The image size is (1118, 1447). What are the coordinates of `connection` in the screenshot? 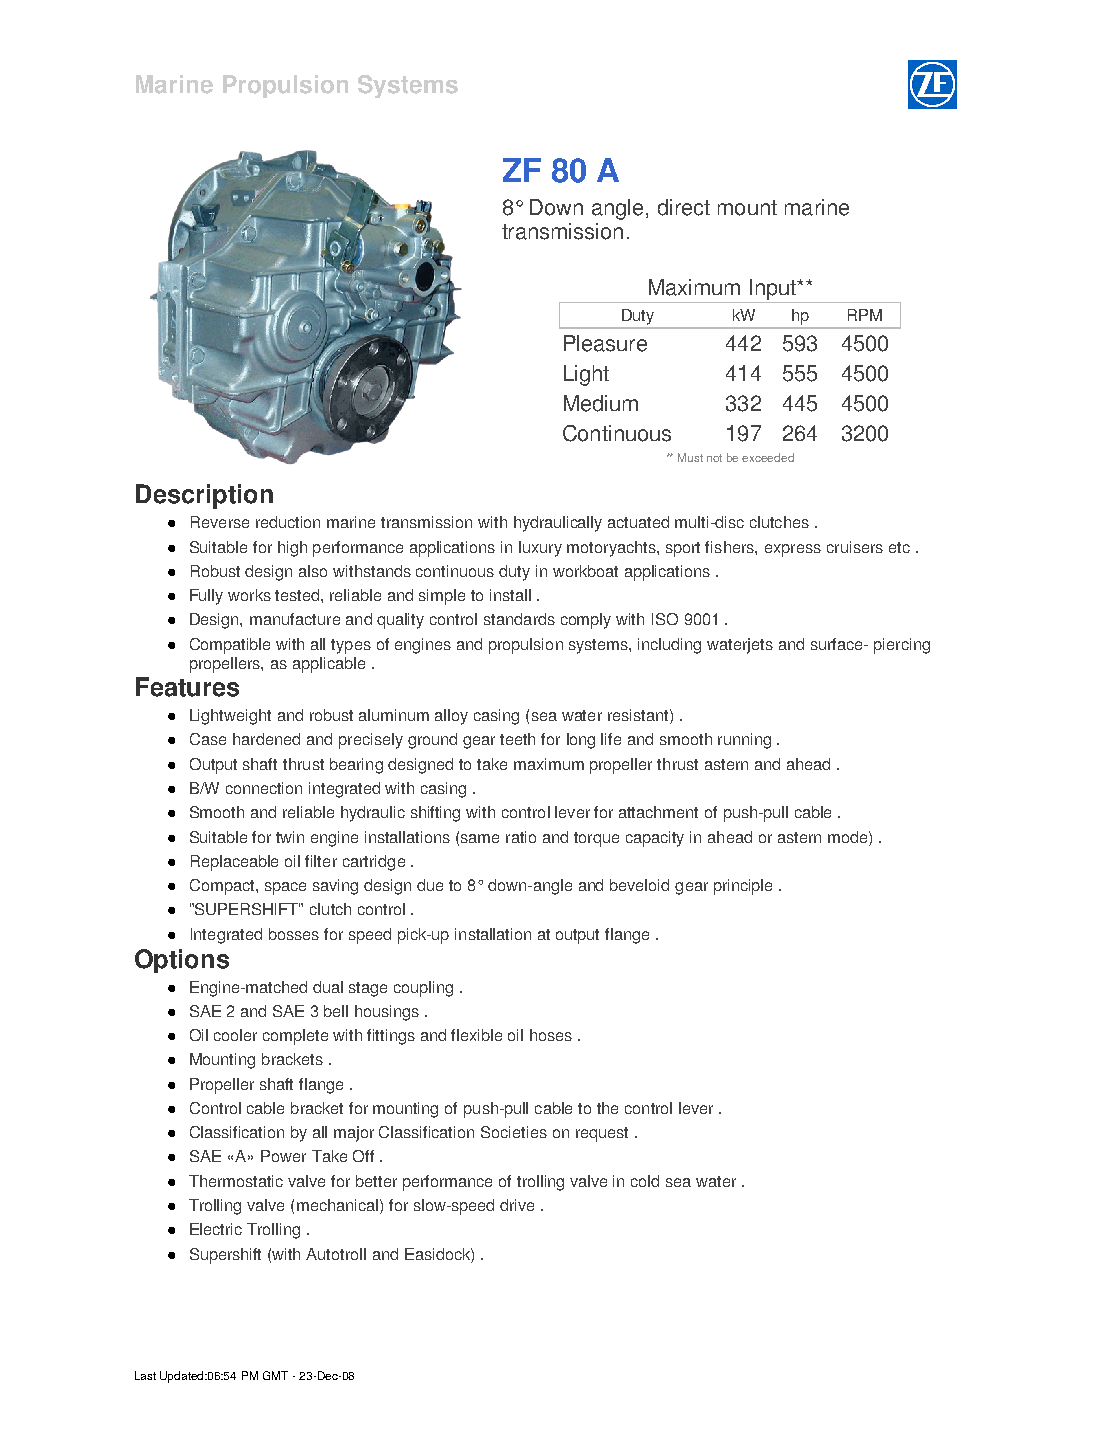 It's located at (264, 788).
